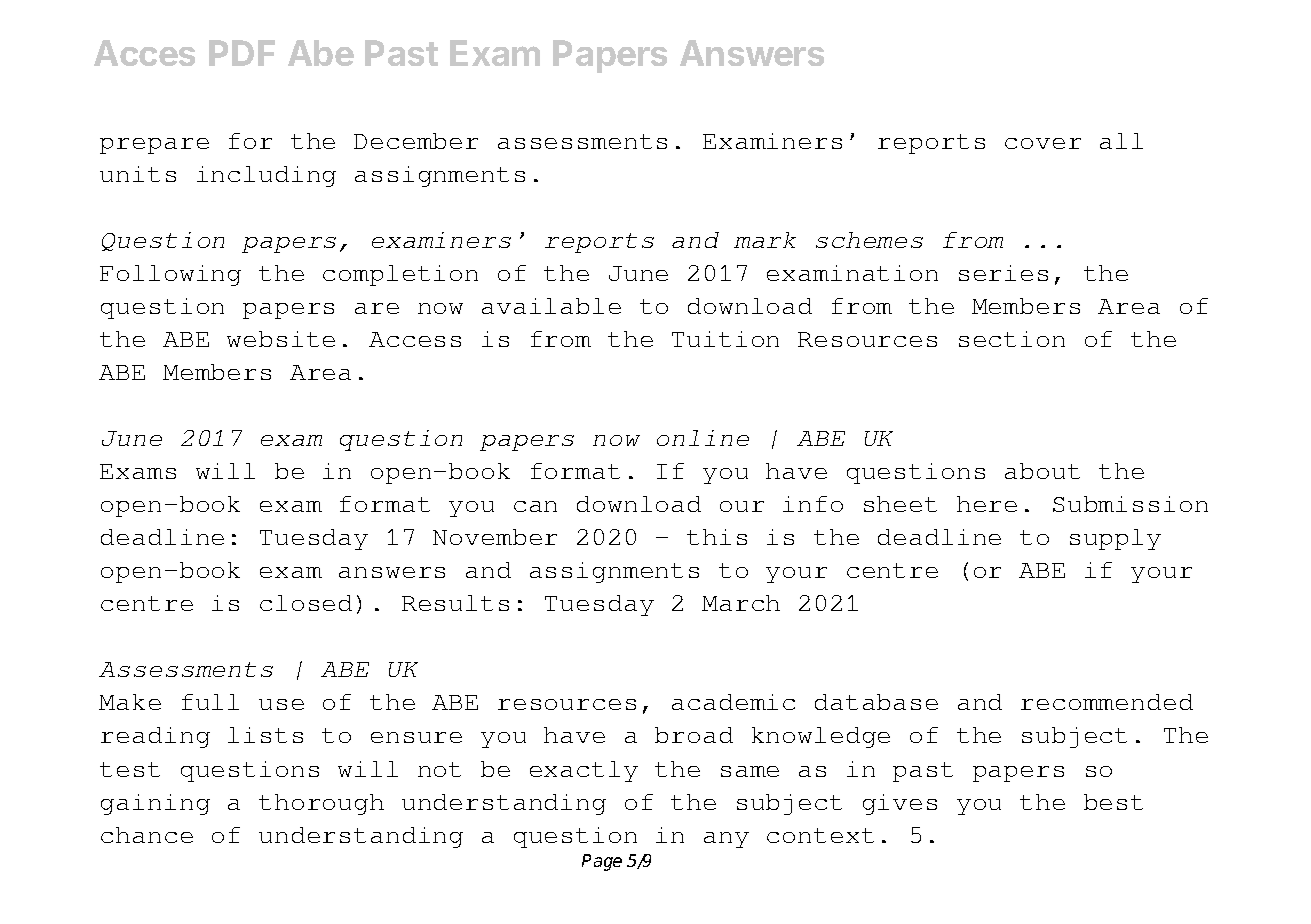 The width and height of the screenshot is (1311, 924). What do you see at coordinates (733, 702) in the screenshot?
I see `academic` at bounding box center [733, 702].
